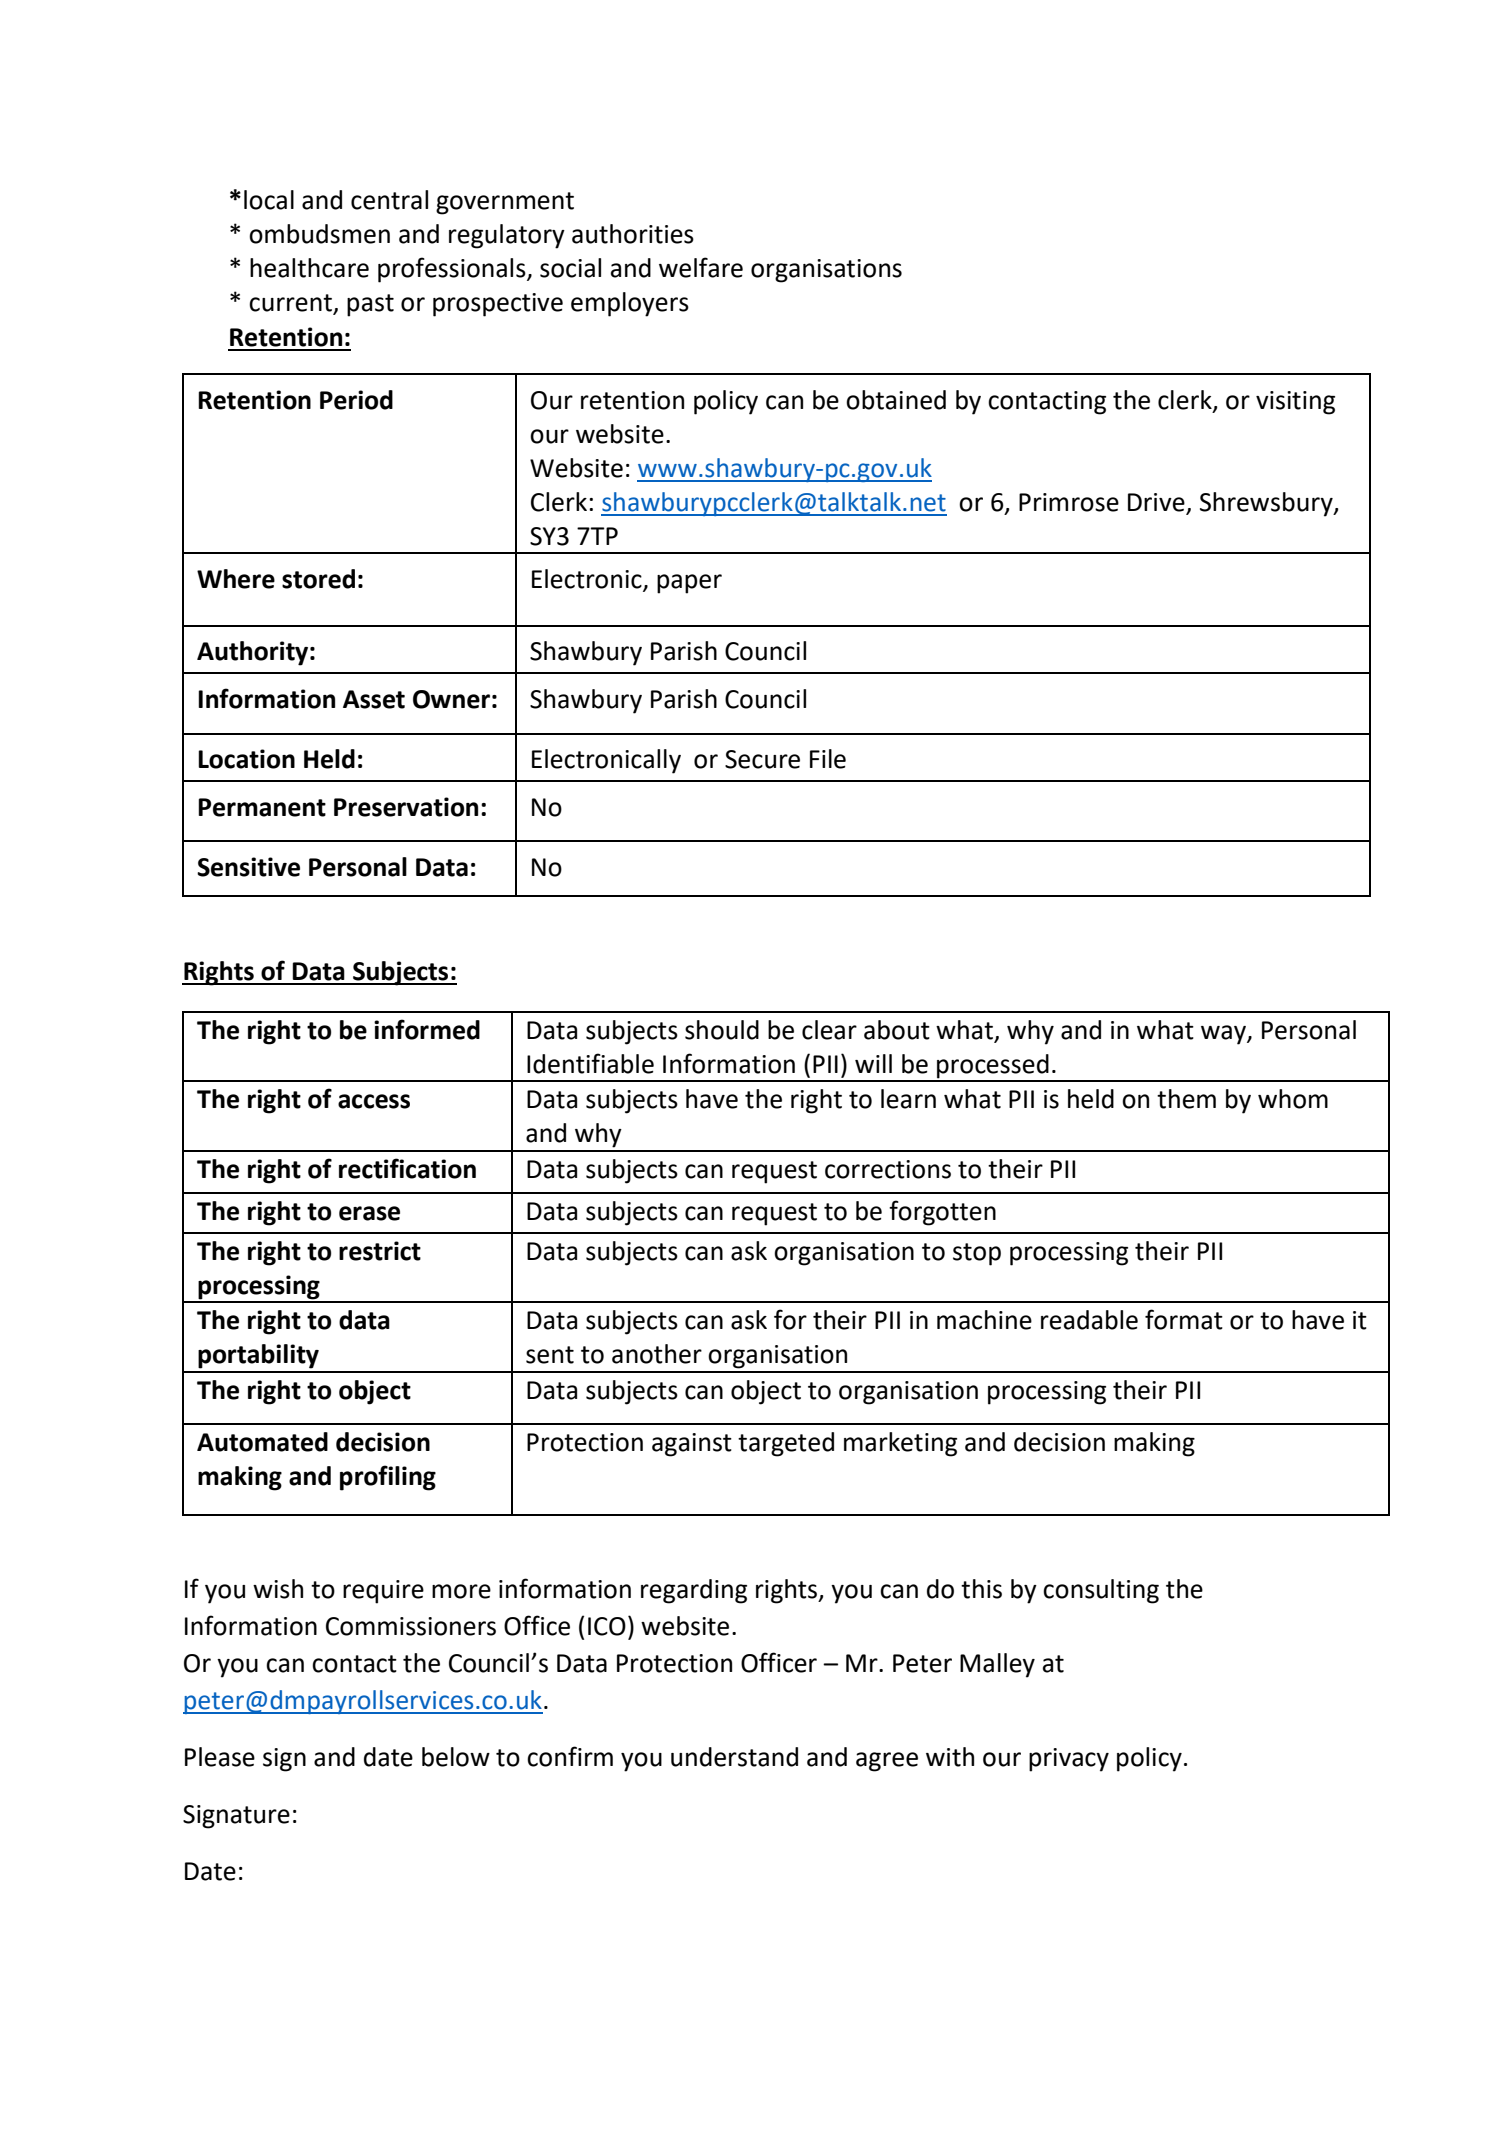  I want to click on informed, so click(427, 1029).
